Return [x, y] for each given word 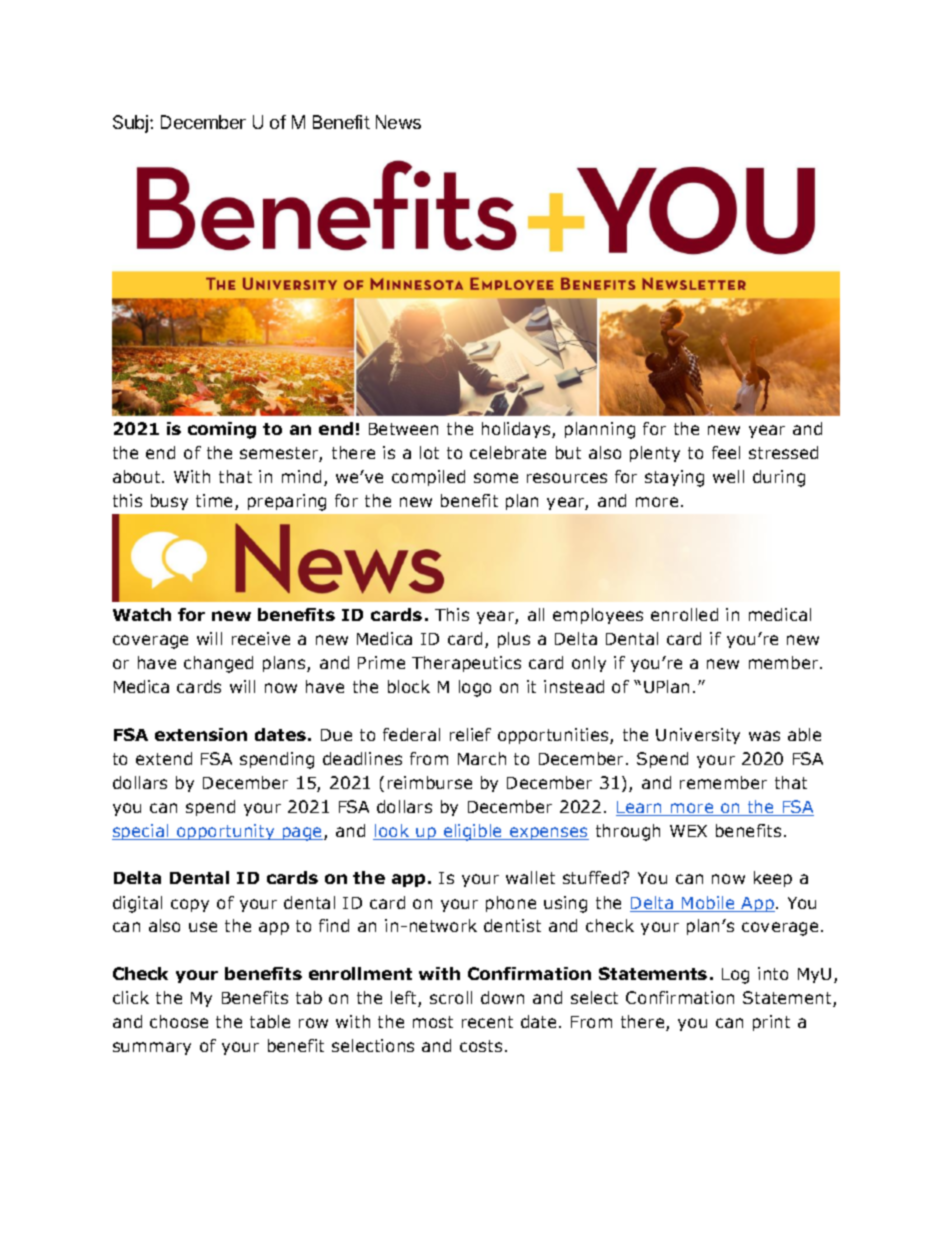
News [398, 122]
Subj [132, 124]
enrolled [684, 614]
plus [514, 640]
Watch [142, 614]
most [433, 1022]
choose [179, 1021]
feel [726, 452]
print [771, 1023]
